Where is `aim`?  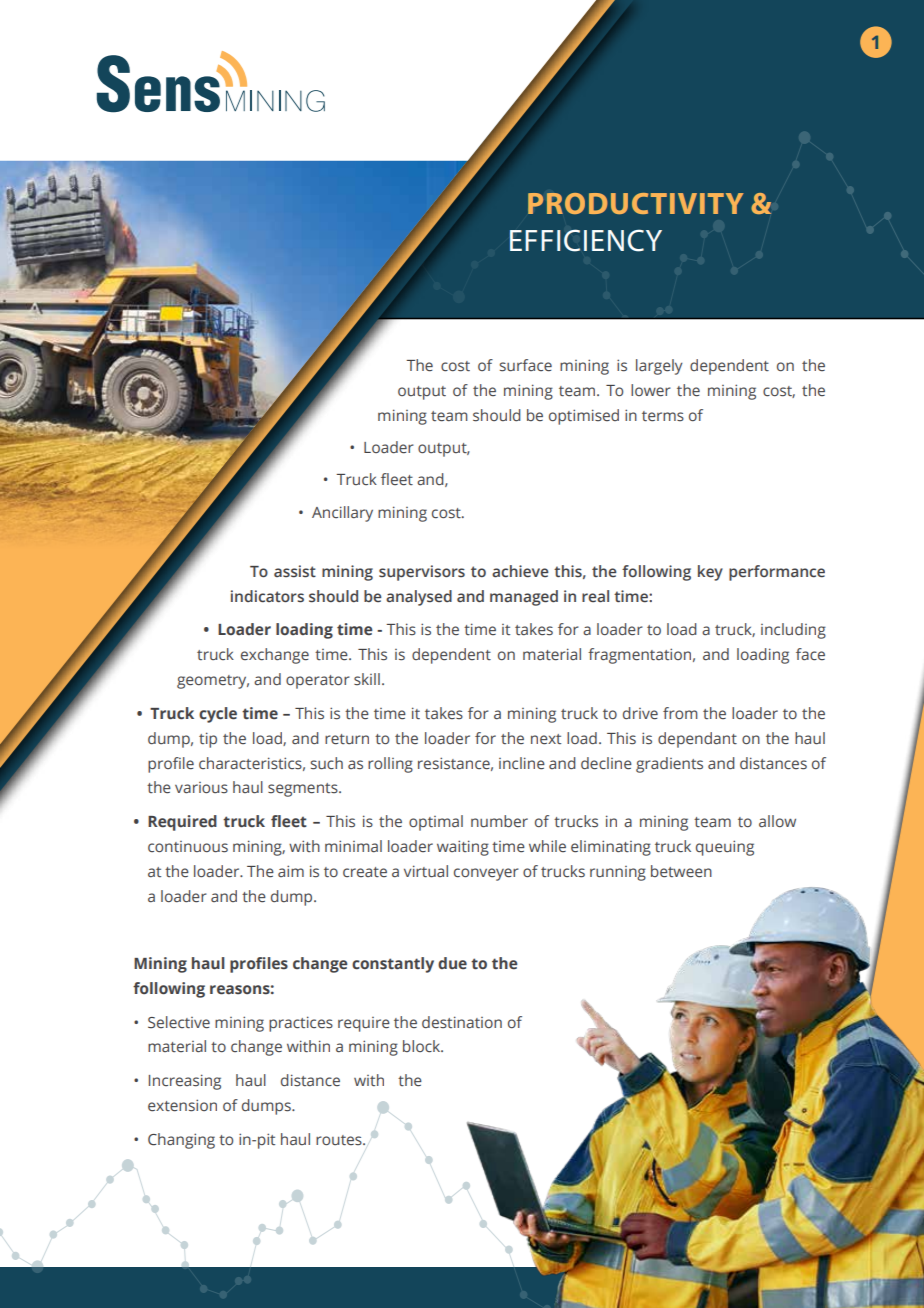
aim is located at coordinates (291, 871).
